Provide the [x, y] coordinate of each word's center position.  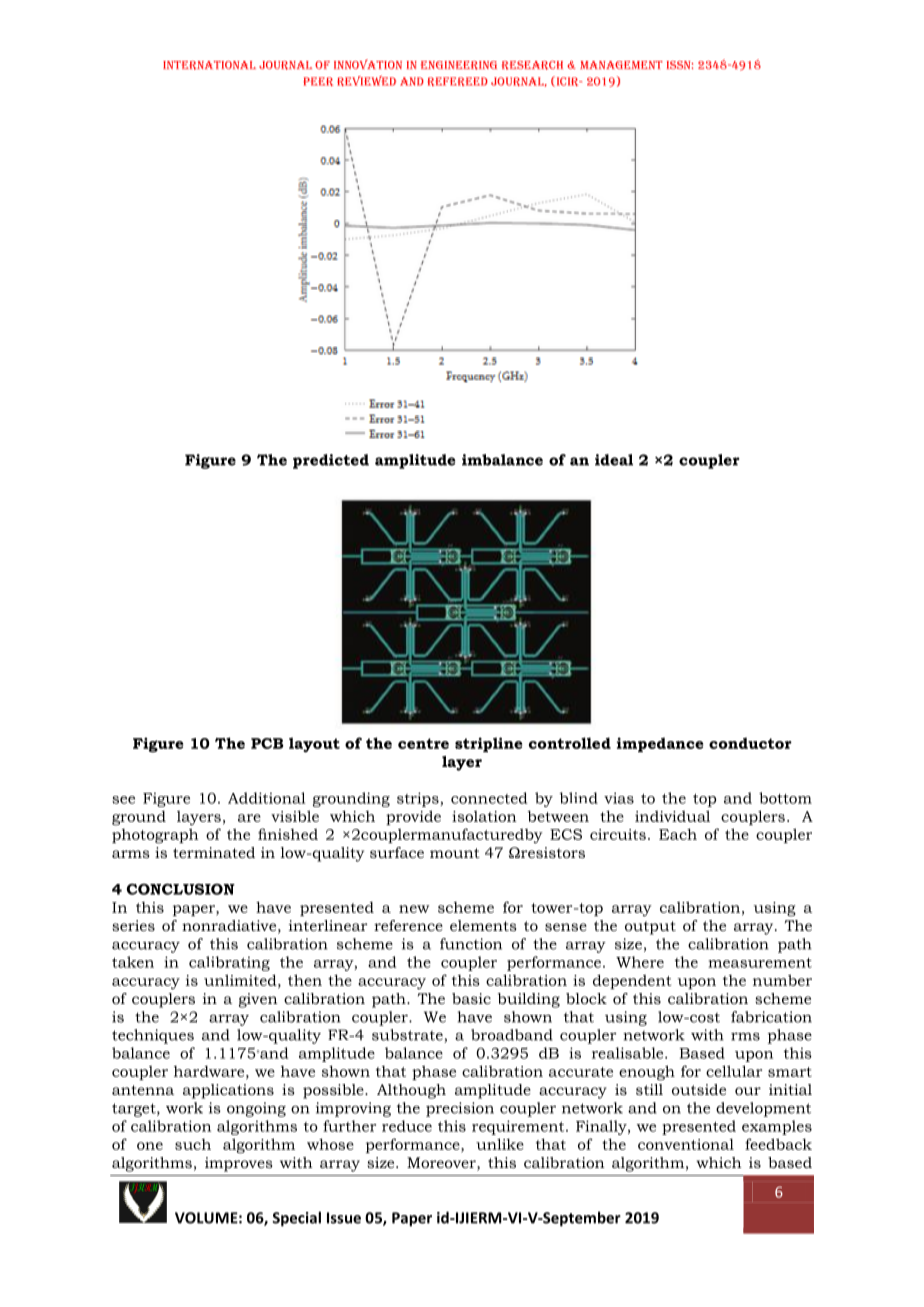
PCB [267, 743]
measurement [760, 963]
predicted [331, 461]
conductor [750, 743]
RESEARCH [532, 65]
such [193, 1144]
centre [423, 743]
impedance [660, 744]
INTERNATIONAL [209, 65]
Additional [266, 798]
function [471, 944]
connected [489, 798]
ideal [614, 460]
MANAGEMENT [621, 65]
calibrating [229, 963]
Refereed [457, 81]
